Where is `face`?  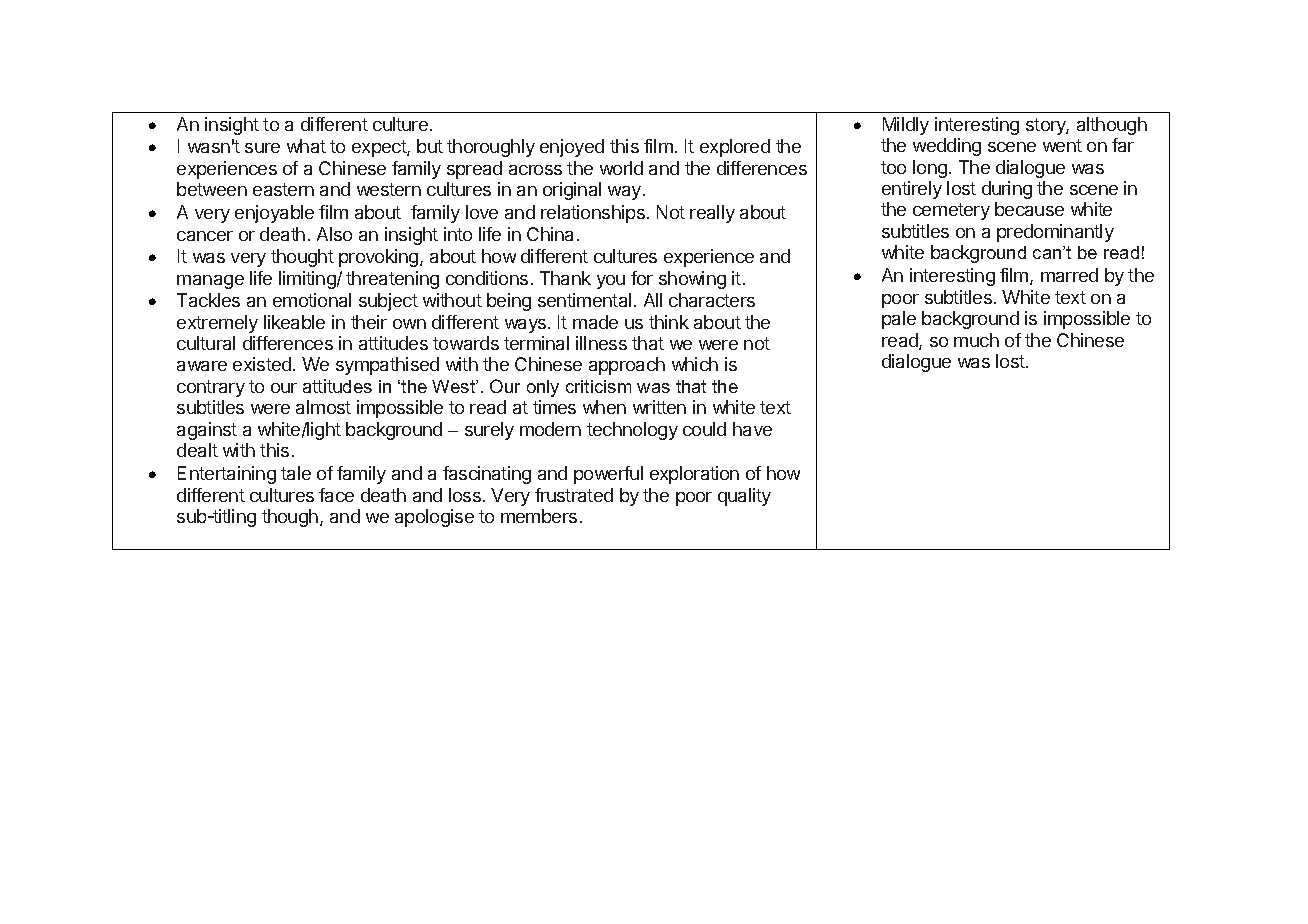
face is located at coordinates (336, 495).
